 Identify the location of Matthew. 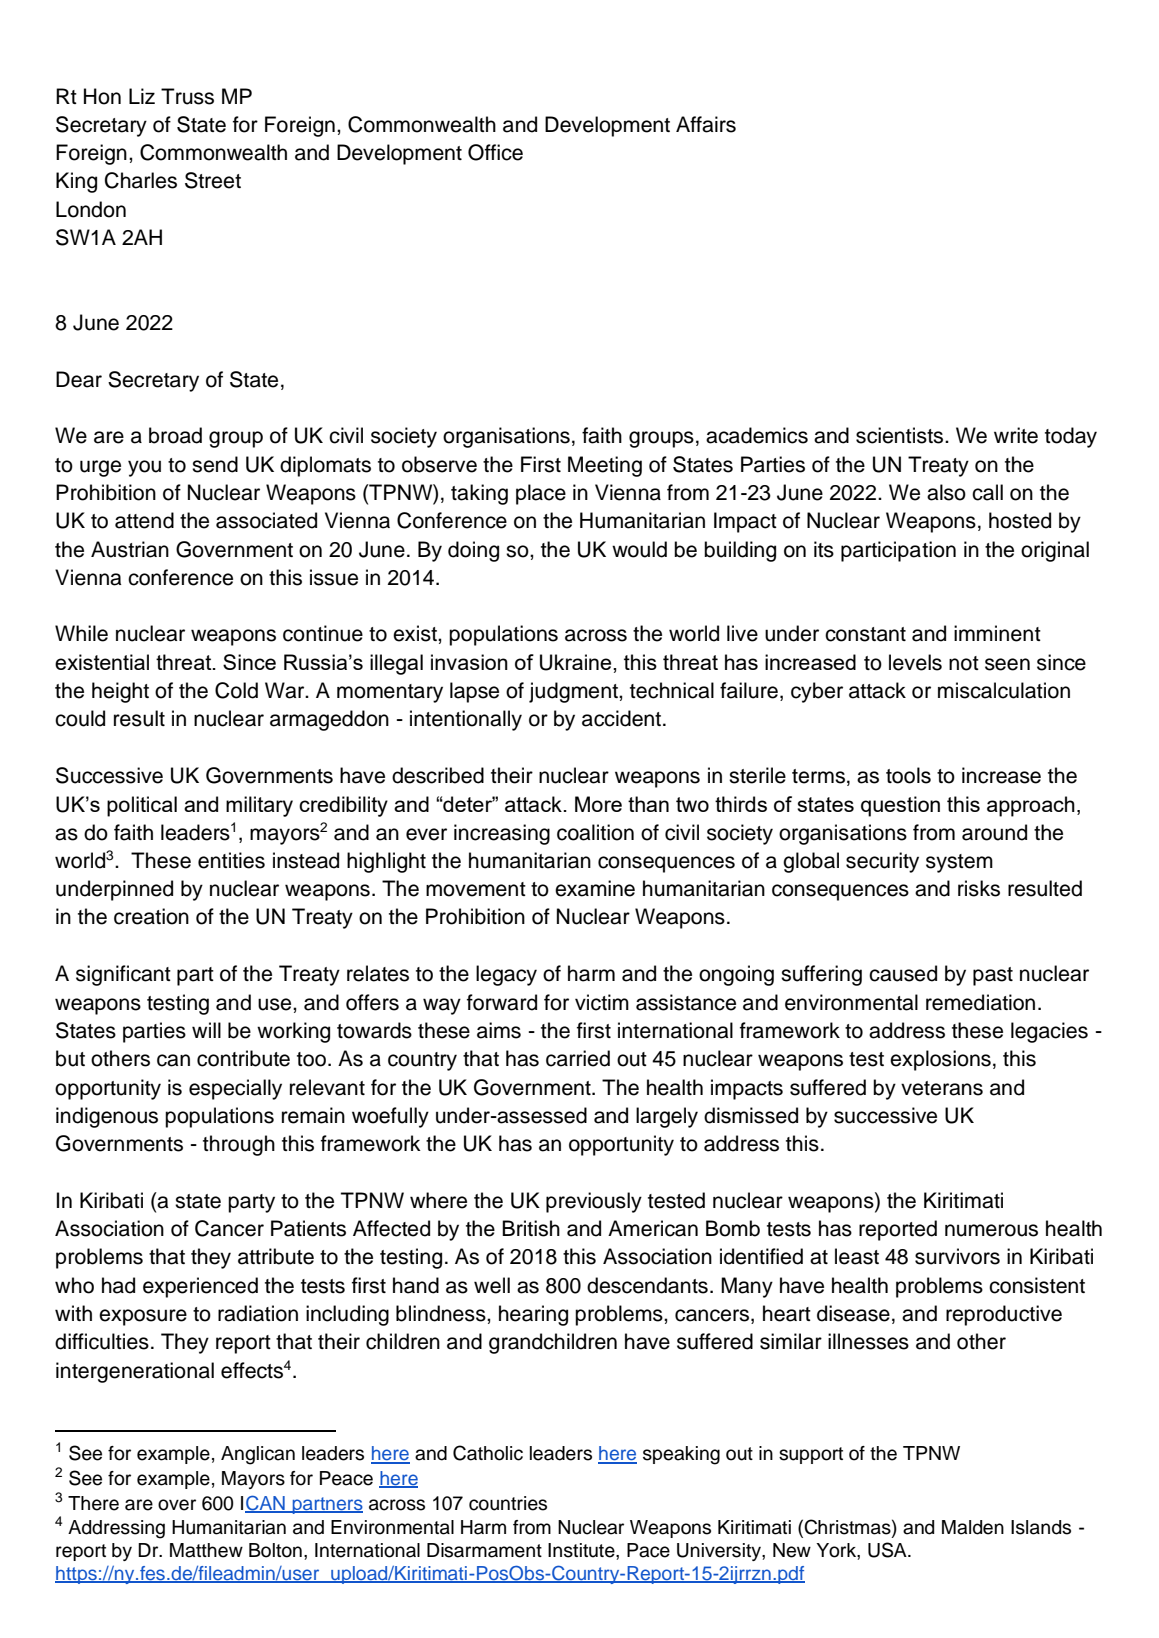
(206, 1550).
